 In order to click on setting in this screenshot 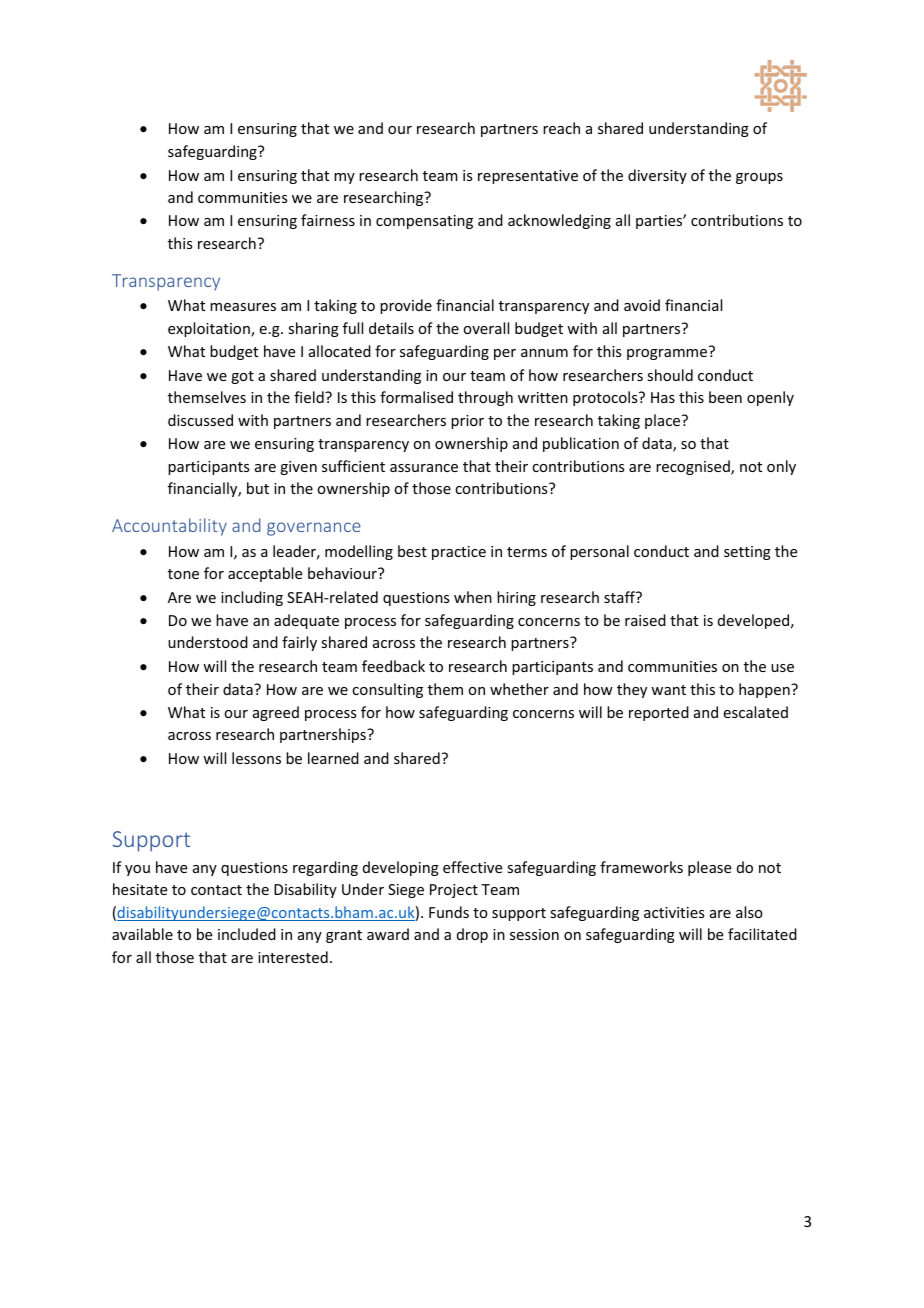, I will do `click(747, 553)`.
